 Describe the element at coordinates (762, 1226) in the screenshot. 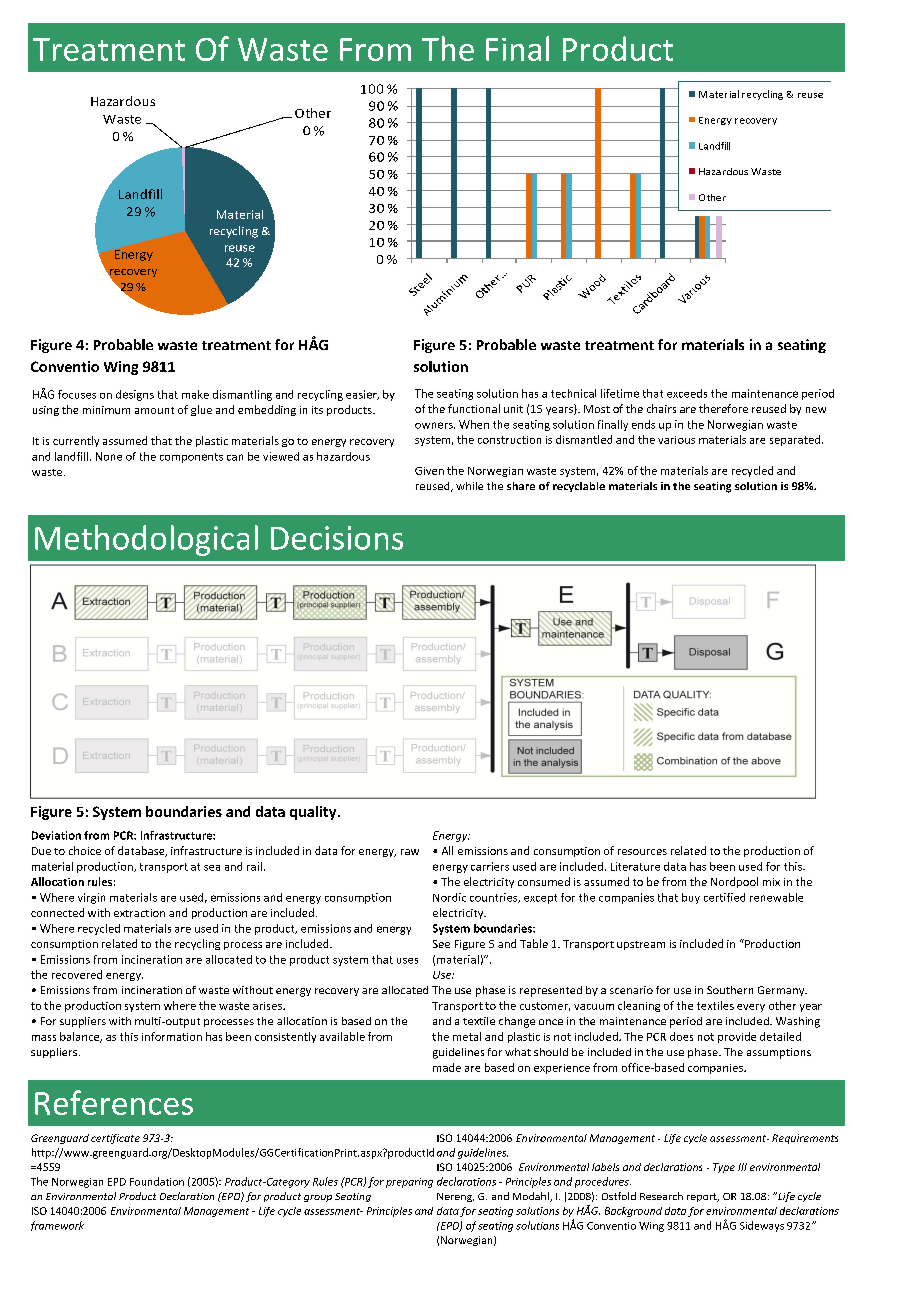

I see `Sideways` at that location.
